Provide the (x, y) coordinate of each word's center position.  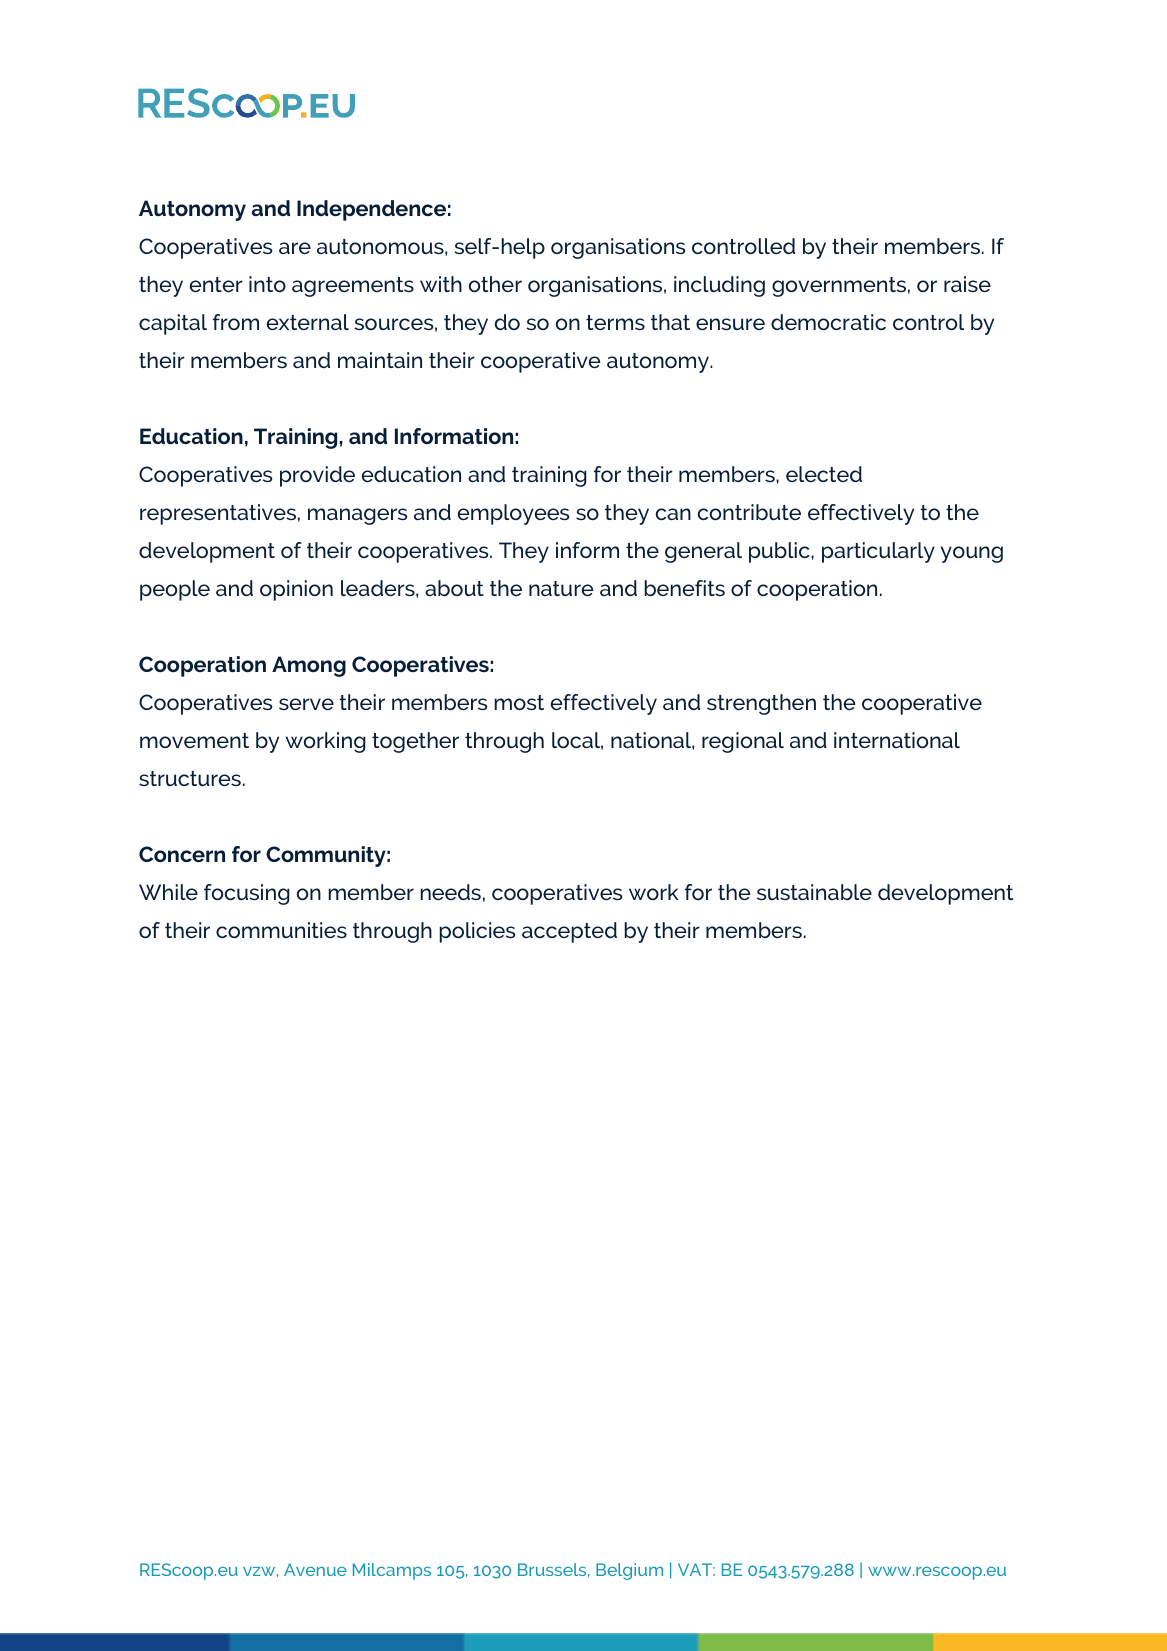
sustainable (814, 892)
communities (281, 930)
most (519, 702)
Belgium (629, 1571)
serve (306, 704)
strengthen (761, 704)
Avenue (315, 1569)
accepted (569, 932)
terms (615, 322)
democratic (828, 322)
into (267, 284)
